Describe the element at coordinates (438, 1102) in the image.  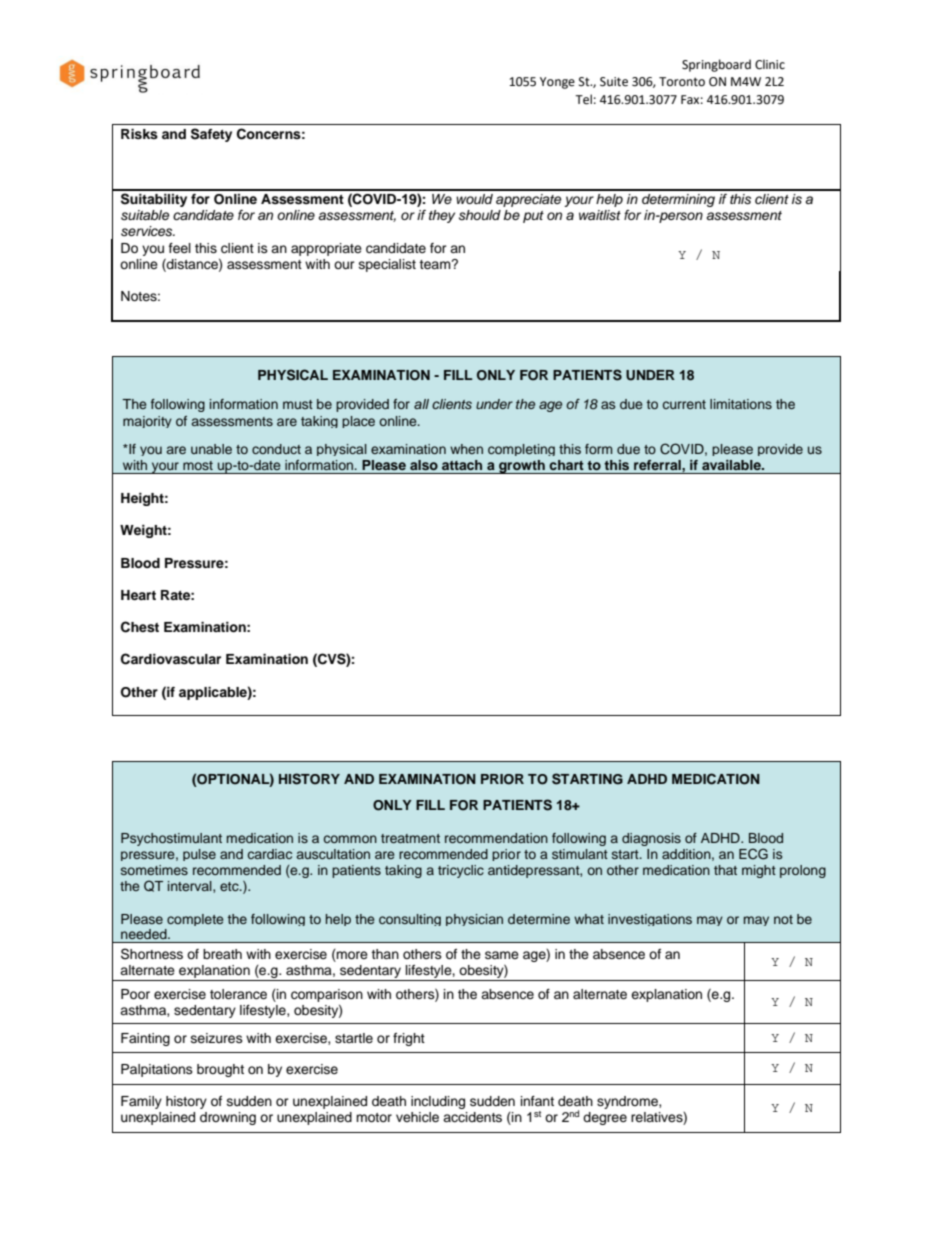
I see `including` at that location.
